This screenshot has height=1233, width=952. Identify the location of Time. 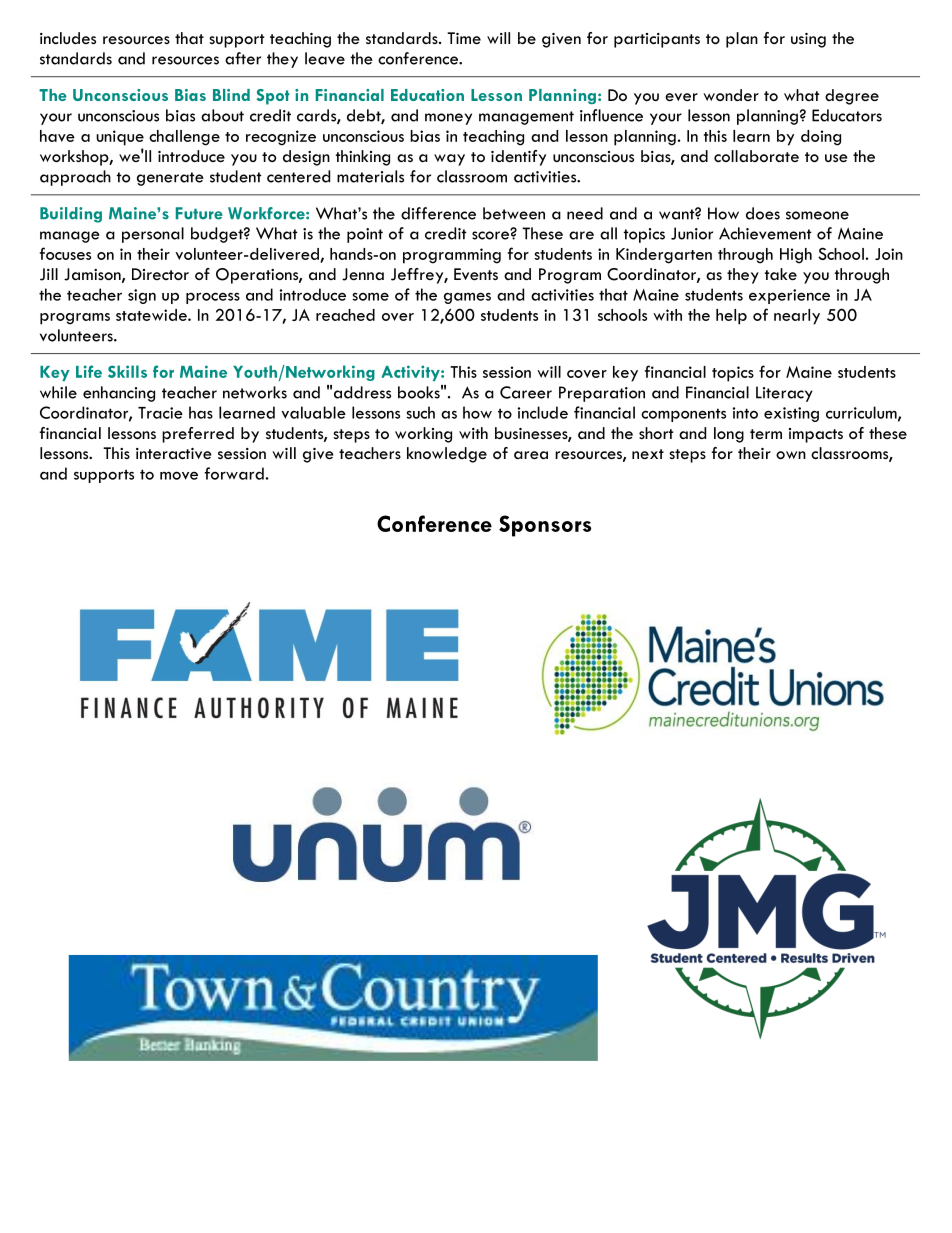
(464, 38).
